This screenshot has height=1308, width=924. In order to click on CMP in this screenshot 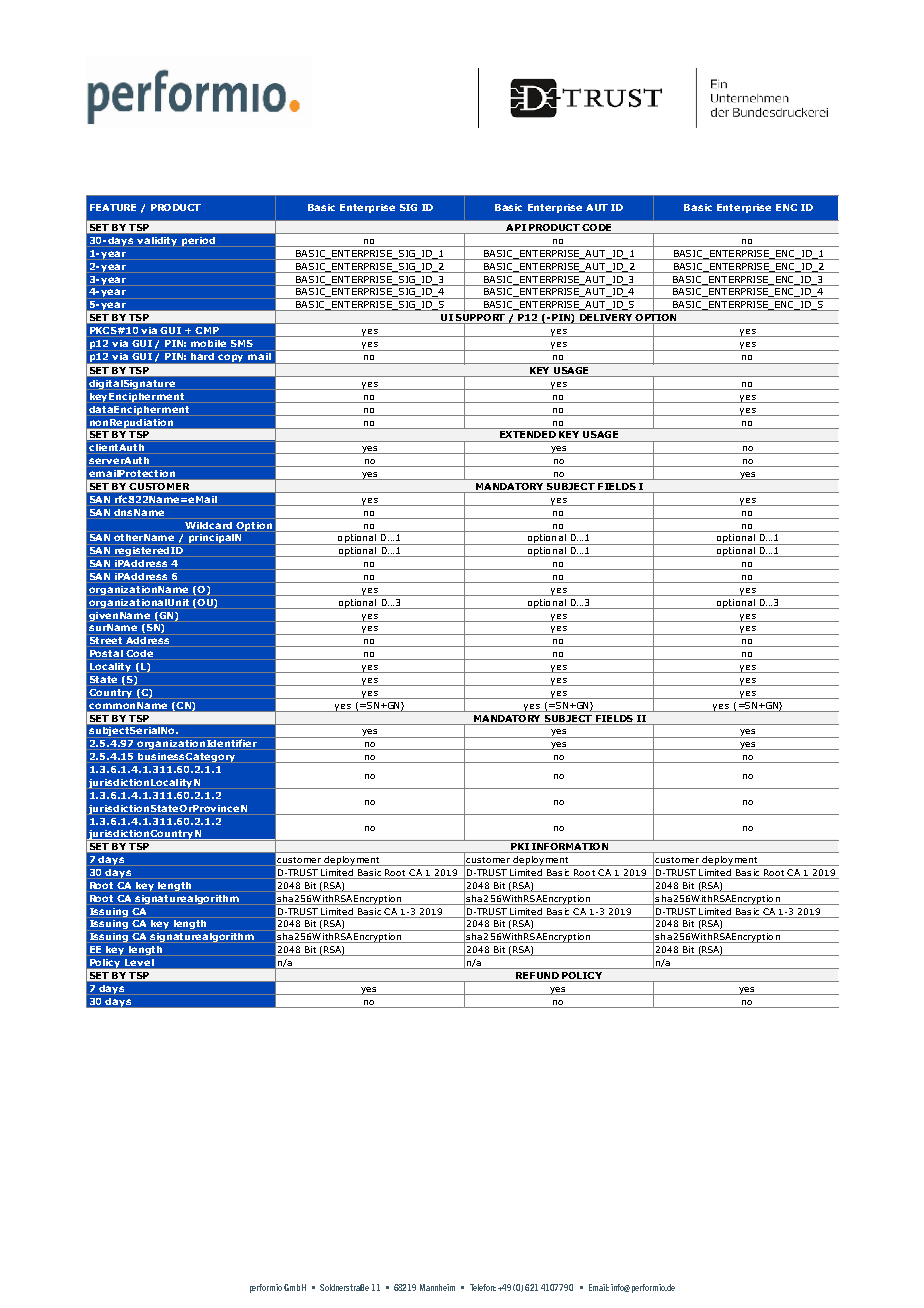, I will do `click(207, 330)`.
